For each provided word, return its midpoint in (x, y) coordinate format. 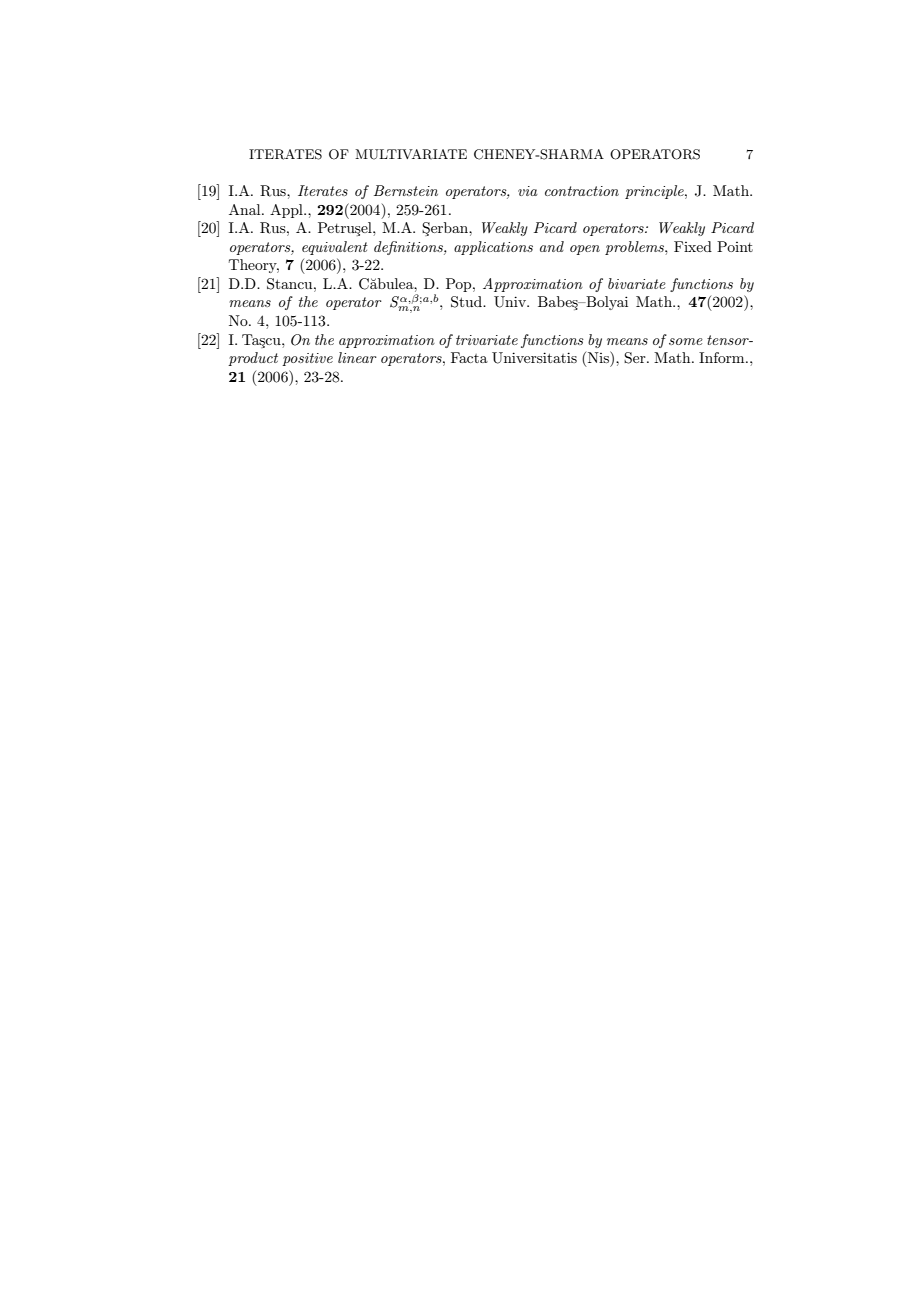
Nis (599, 357)
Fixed (693, 246)
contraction (582, 191)
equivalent (335, 248)
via (528, 191)
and (552, 246)
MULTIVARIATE (411, 154)
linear (357, 357)
